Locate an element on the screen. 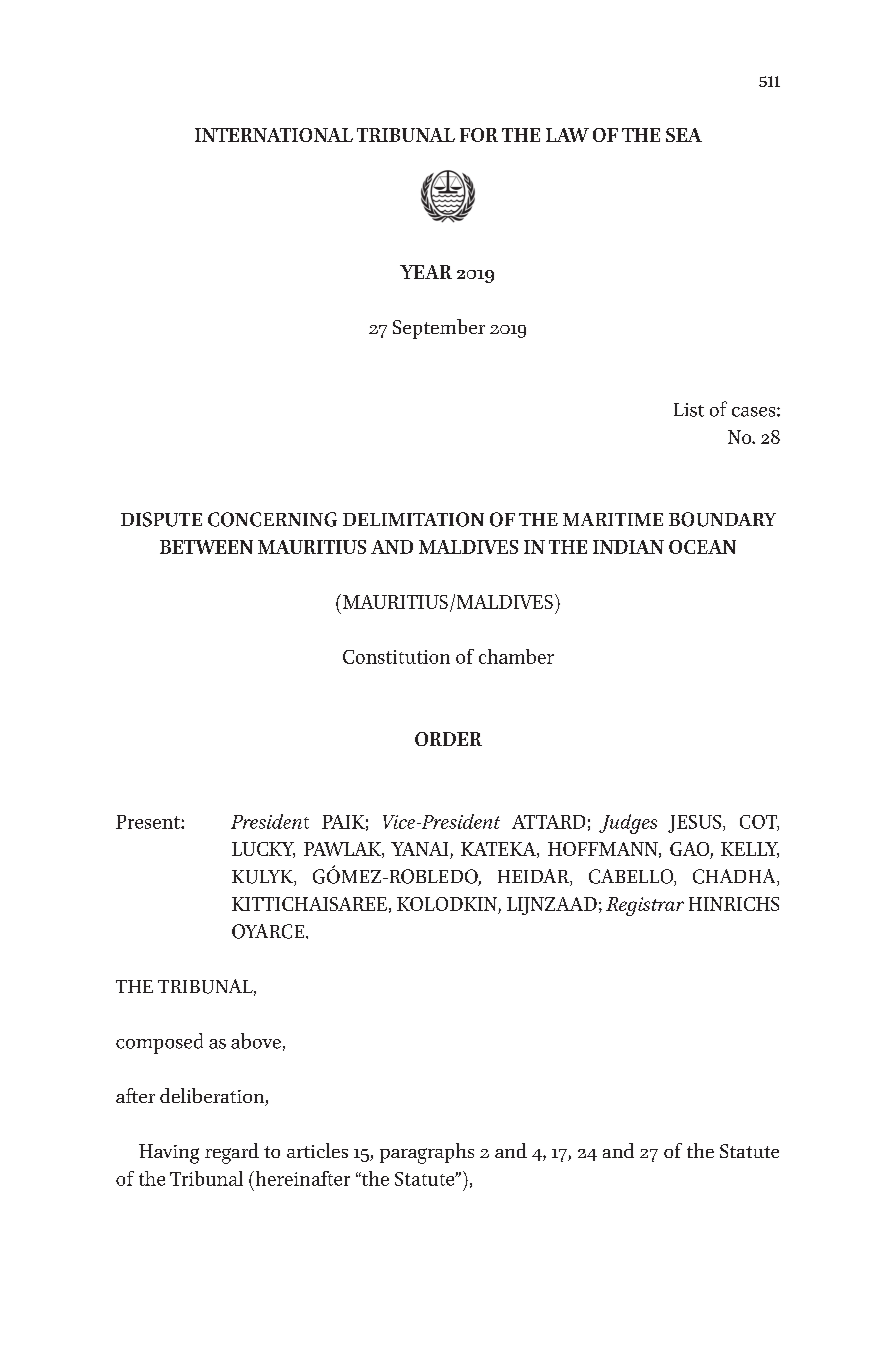 This screenshot has height=1359, width=896. SEA is located at coordinates (684, 135).
